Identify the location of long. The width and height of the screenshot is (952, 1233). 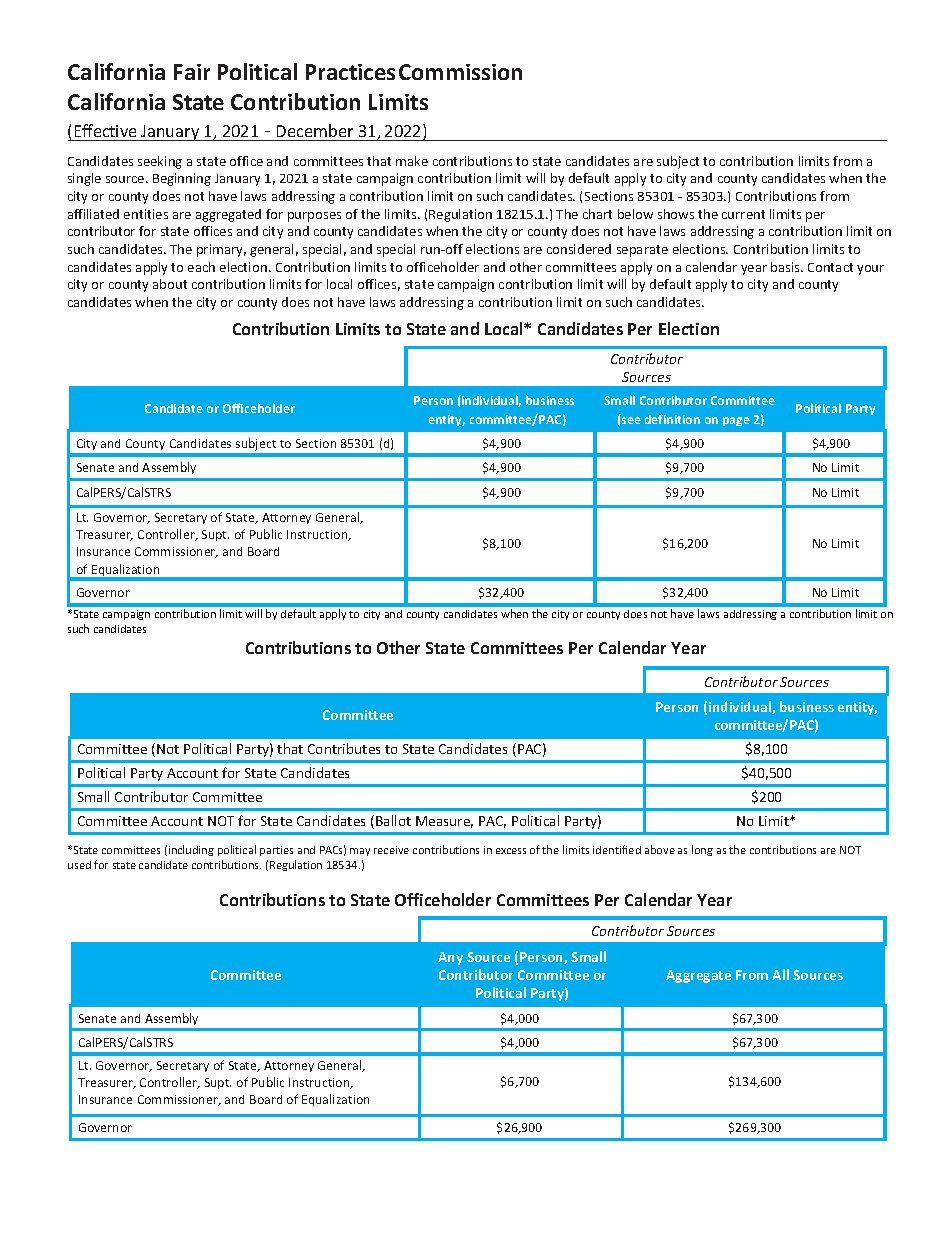
(702, 850).
